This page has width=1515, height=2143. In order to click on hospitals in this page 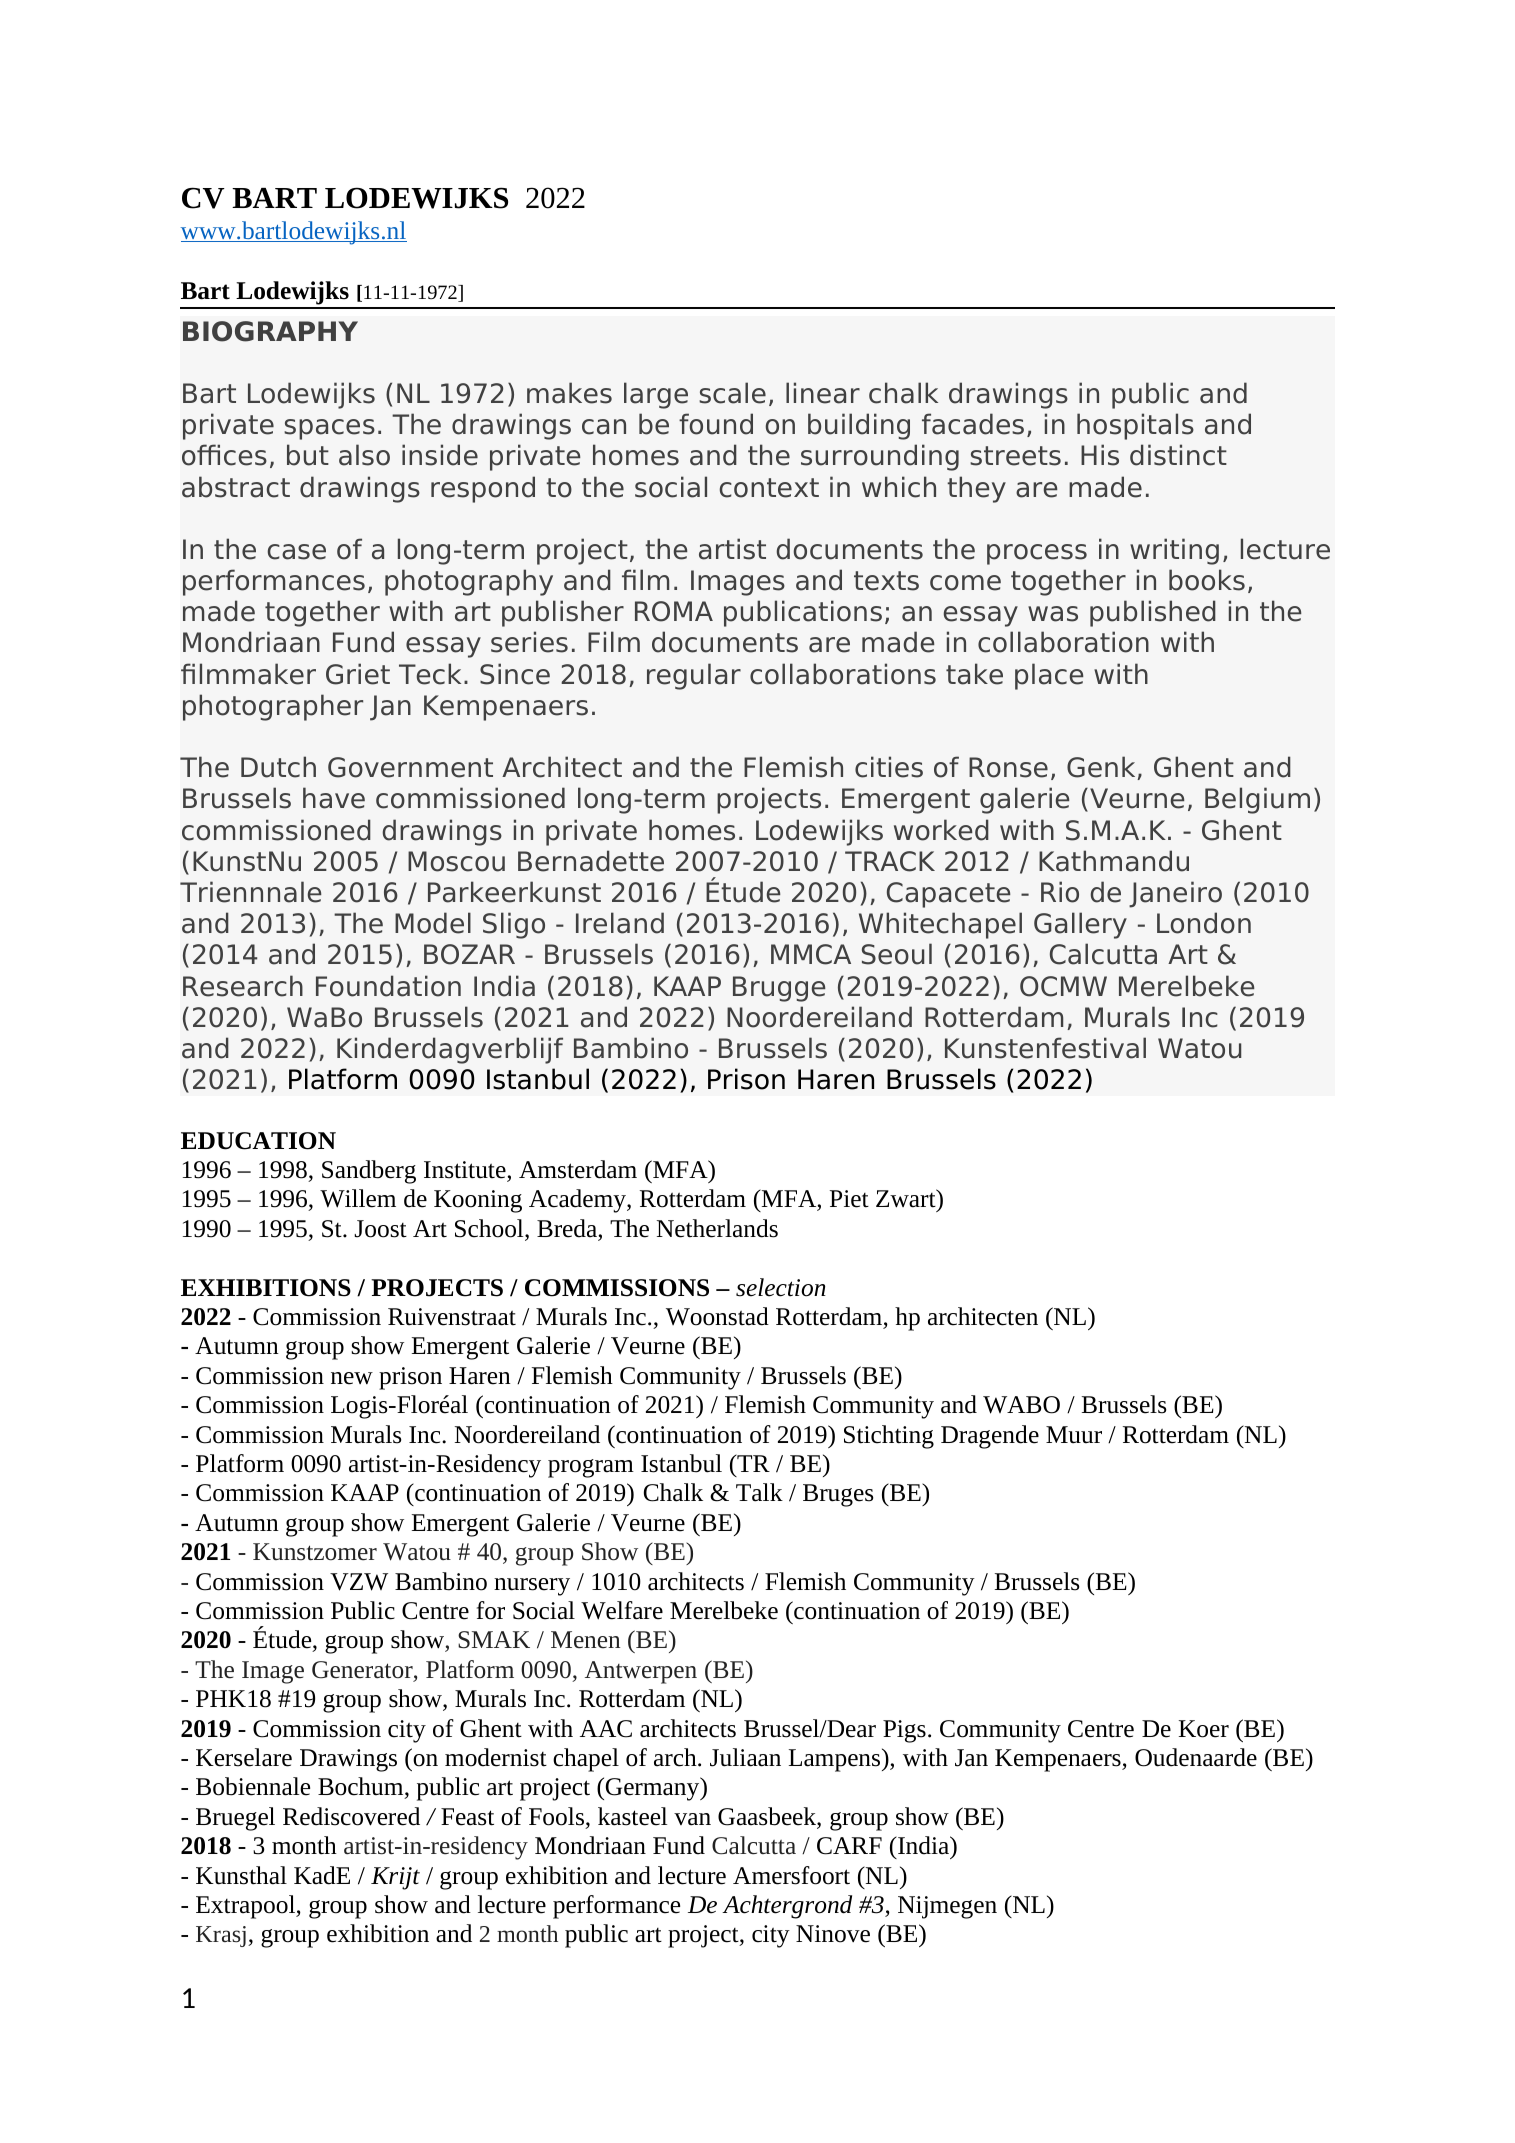, I will do `click(1135, 426)`.
